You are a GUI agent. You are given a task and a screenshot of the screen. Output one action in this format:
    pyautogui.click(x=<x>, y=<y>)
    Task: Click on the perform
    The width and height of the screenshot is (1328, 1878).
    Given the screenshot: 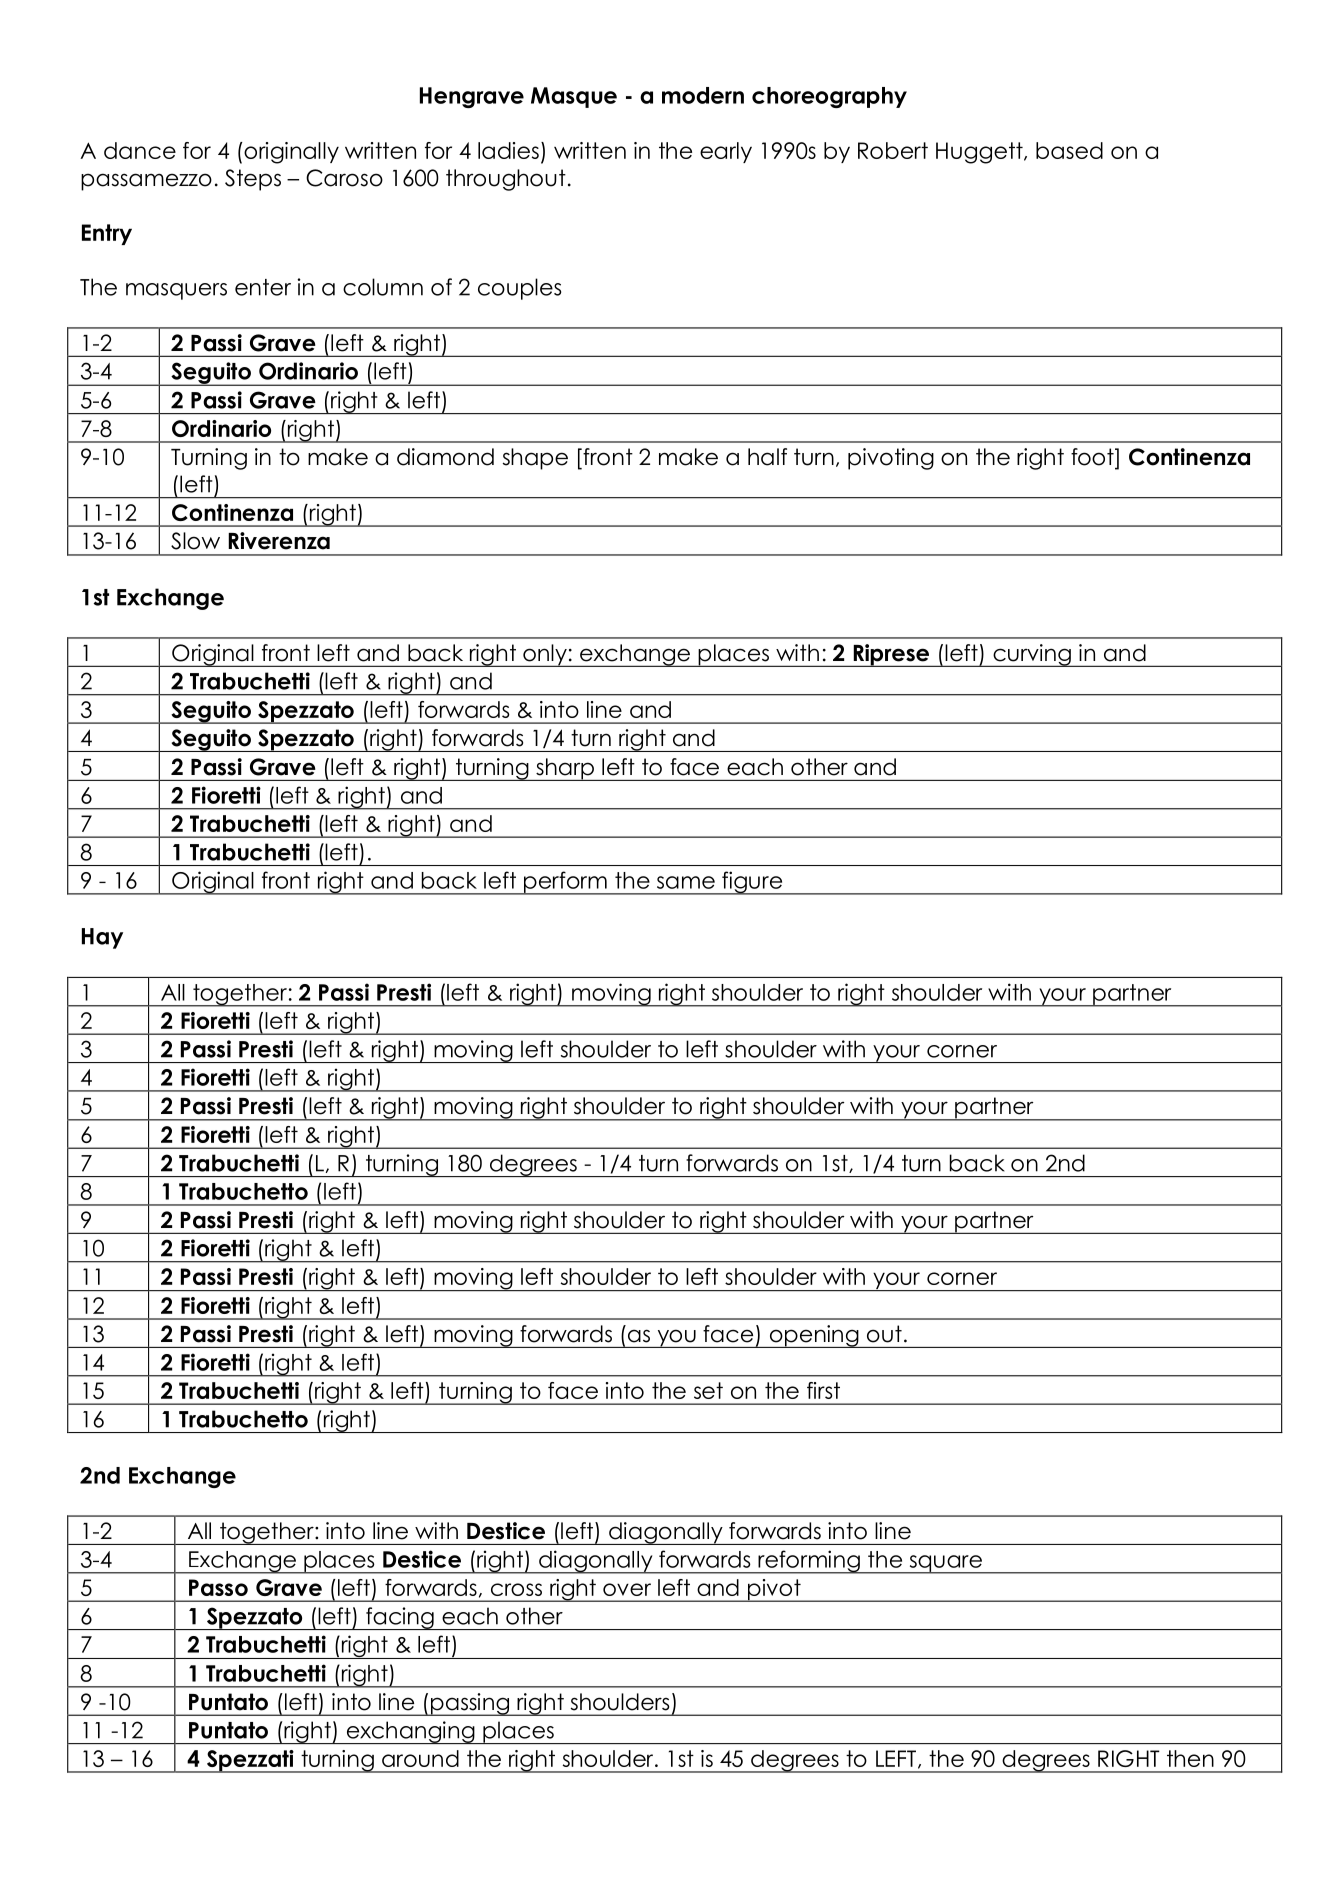 What is the action you would take?
    pyautogui.click(x=565, y=883)
